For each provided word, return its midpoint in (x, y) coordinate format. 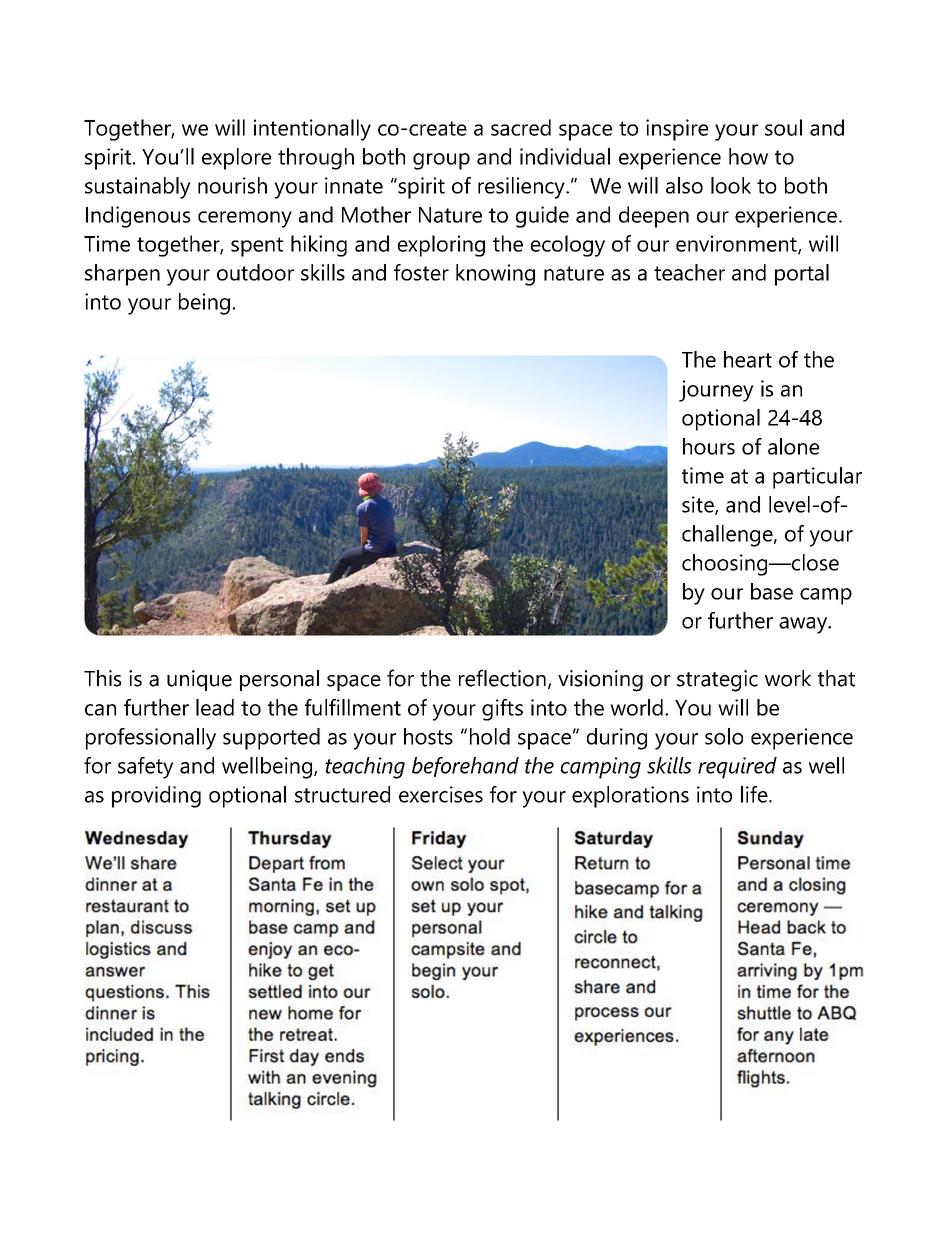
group (441, 161)
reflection (502, 678)
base (772, 591)
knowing (495, 275)
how (748, 156)
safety (146, 768)
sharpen (122, 275)
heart (748, 359)
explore (236, 159)
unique (199, 680)
